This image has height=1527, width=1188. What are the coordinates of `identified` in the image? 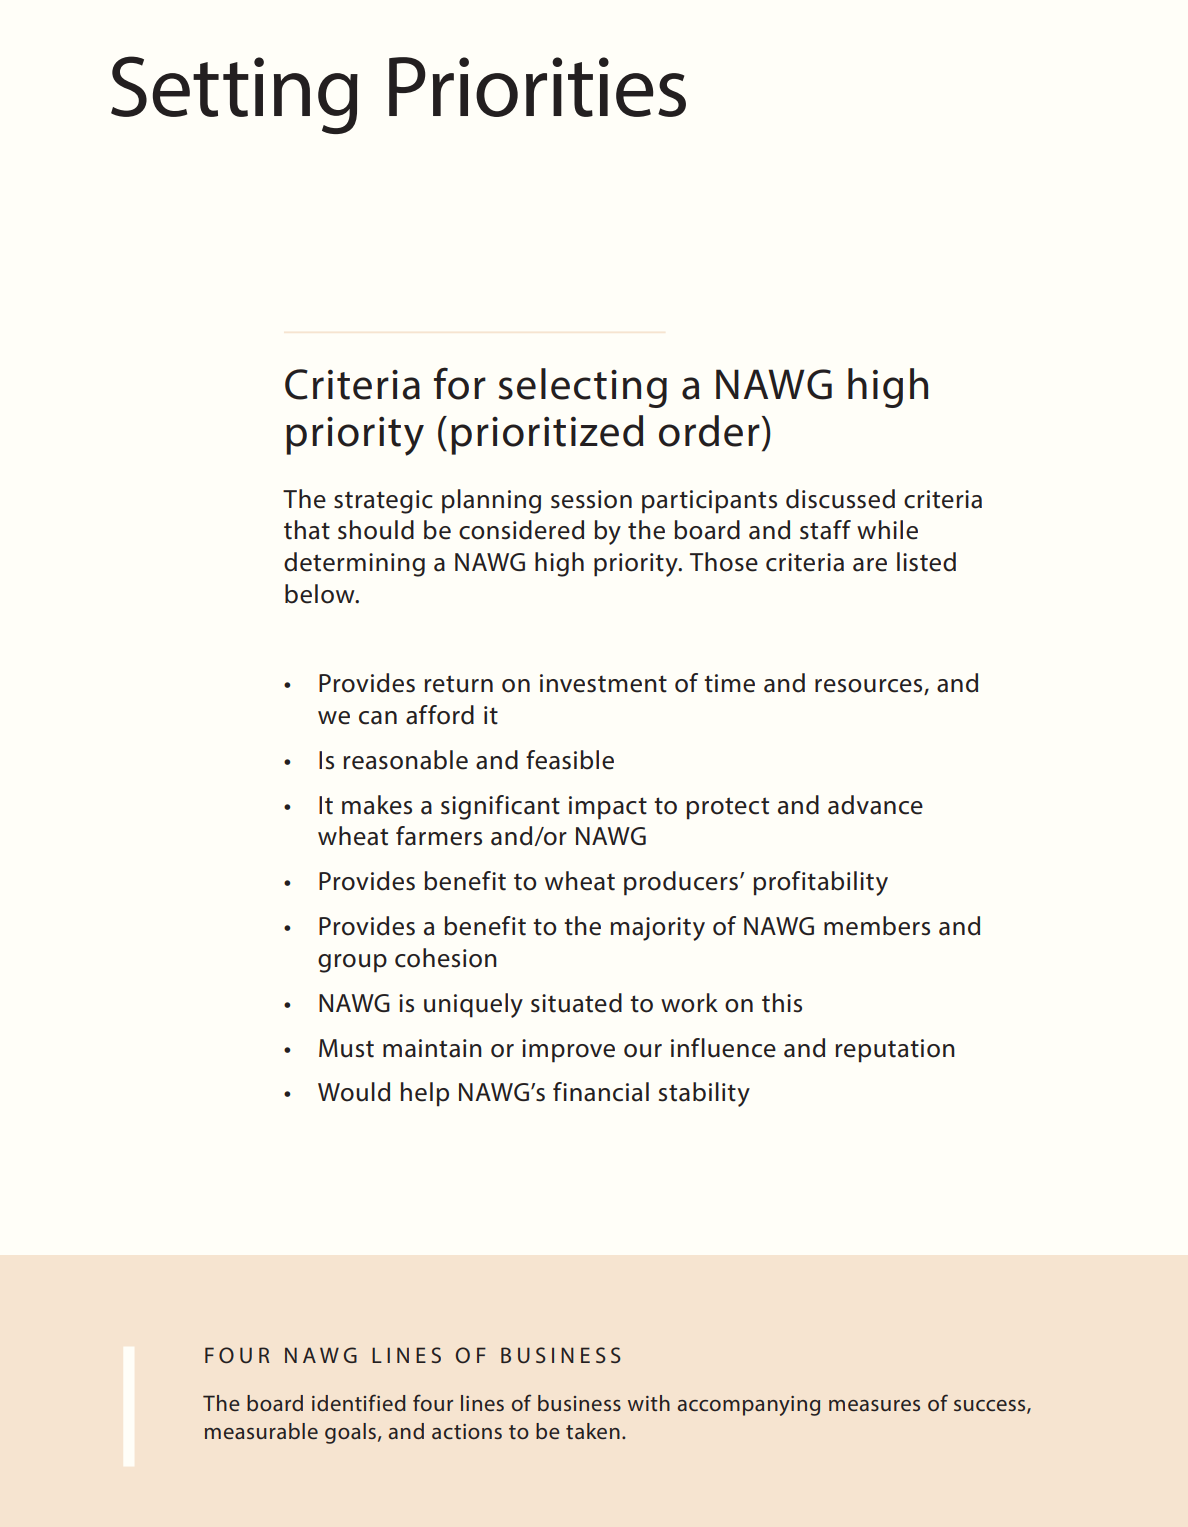 It's located at (359, 1402).
